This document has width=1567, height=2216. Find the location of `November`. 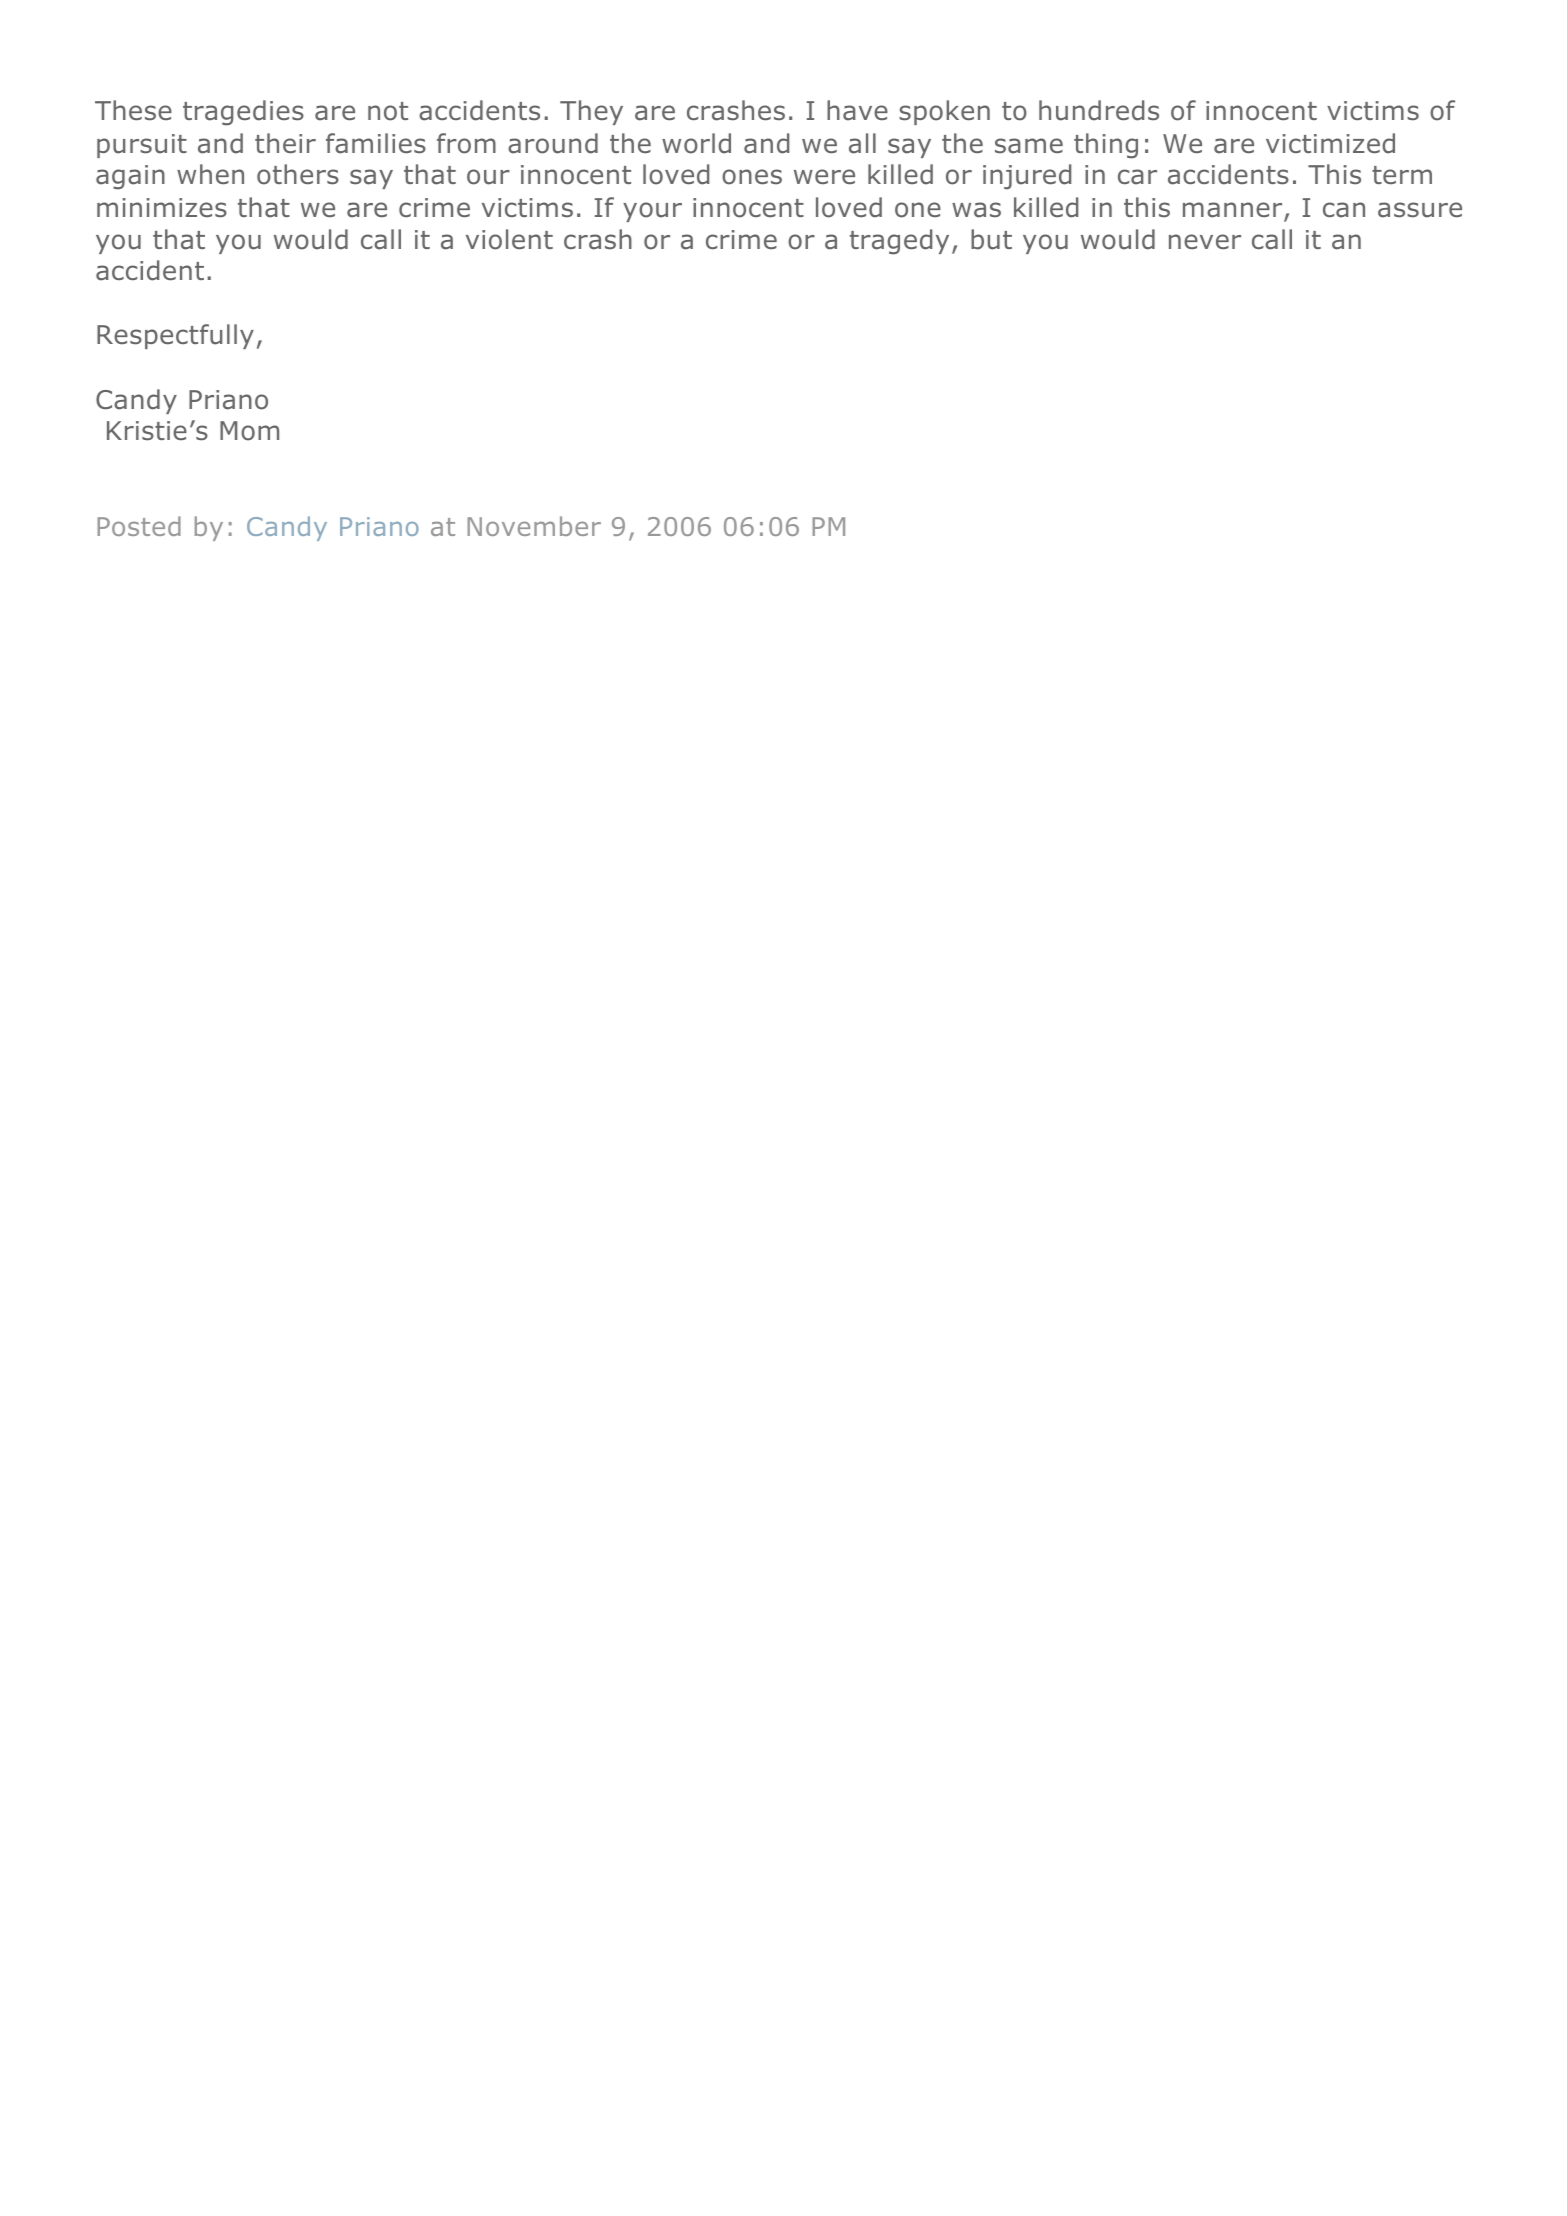

November is located at coordinates (534, 526).
